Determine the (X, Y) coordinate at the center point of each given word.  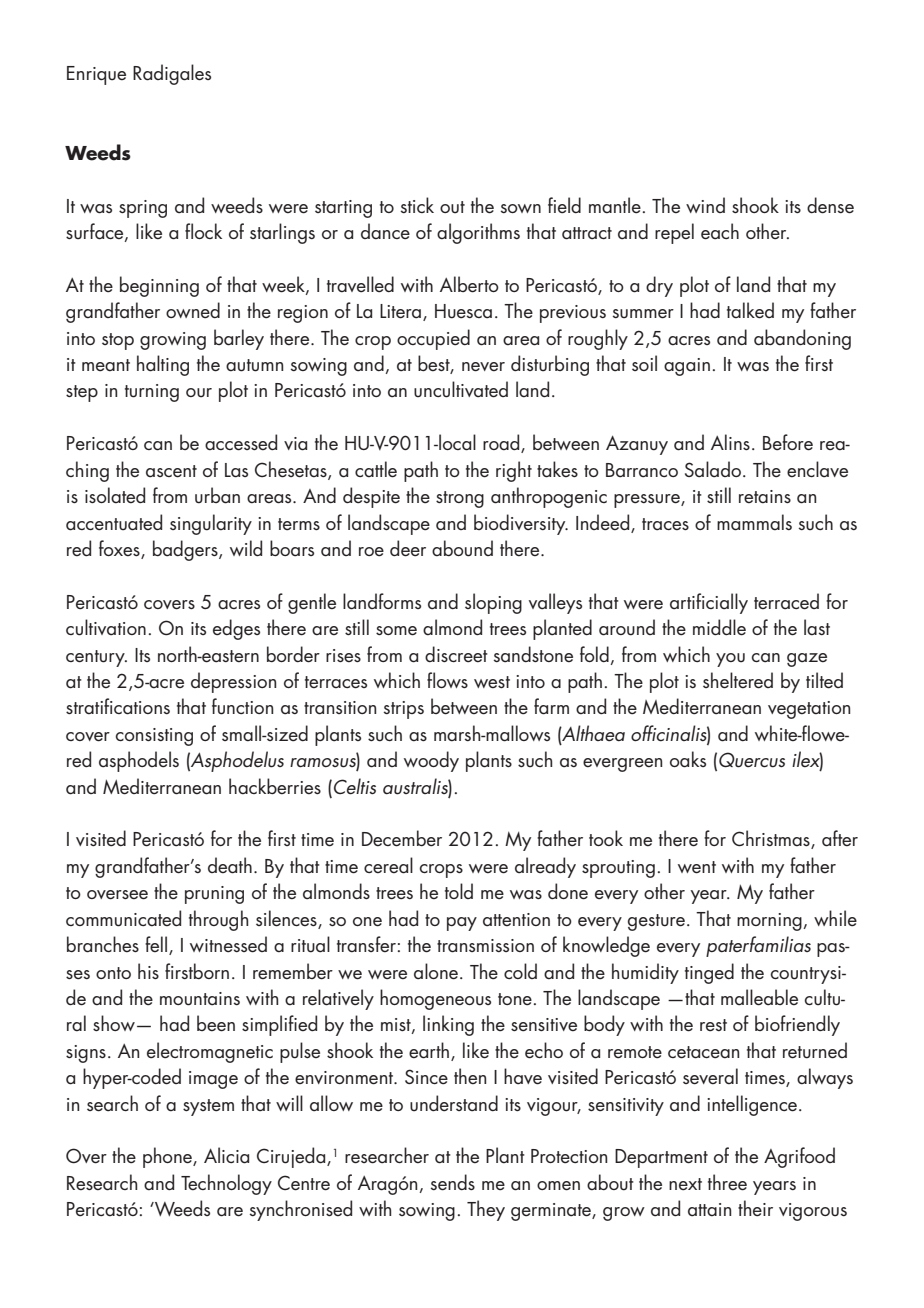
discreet (456, 654)
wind (705, 205)
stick (417, 205)
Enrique (96, 75)
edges (236, 629)
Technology (226, 1184)
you (730, 660)
